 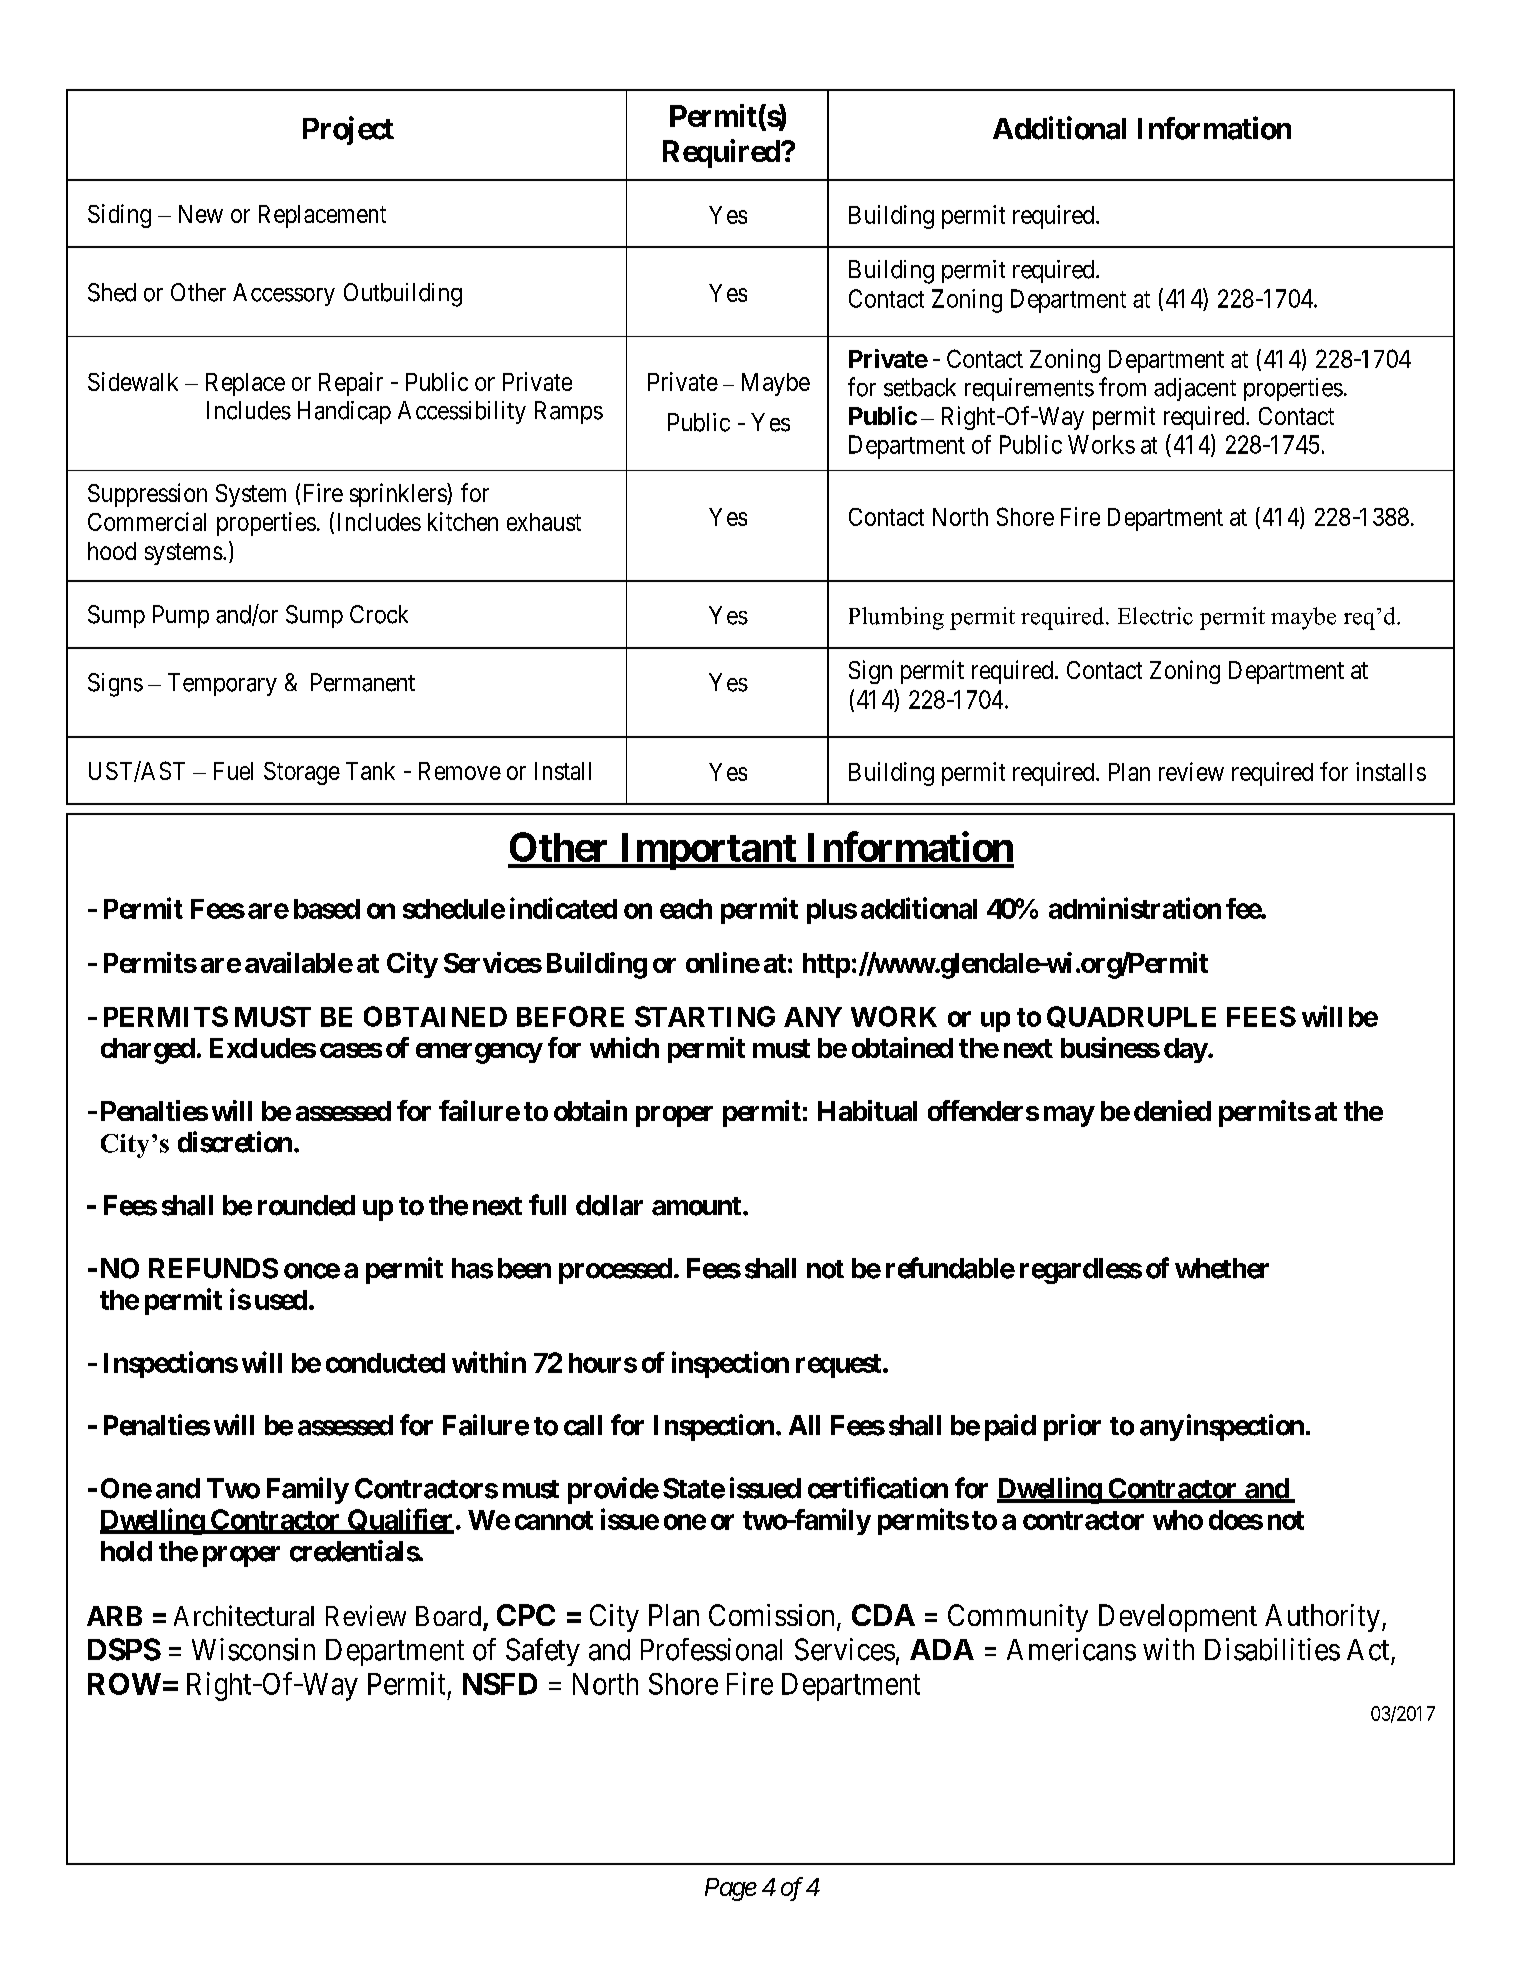 What do you see at coordinates (707, 851) in the screenshot?
I see `Important` at bounding box center [707, 851].
